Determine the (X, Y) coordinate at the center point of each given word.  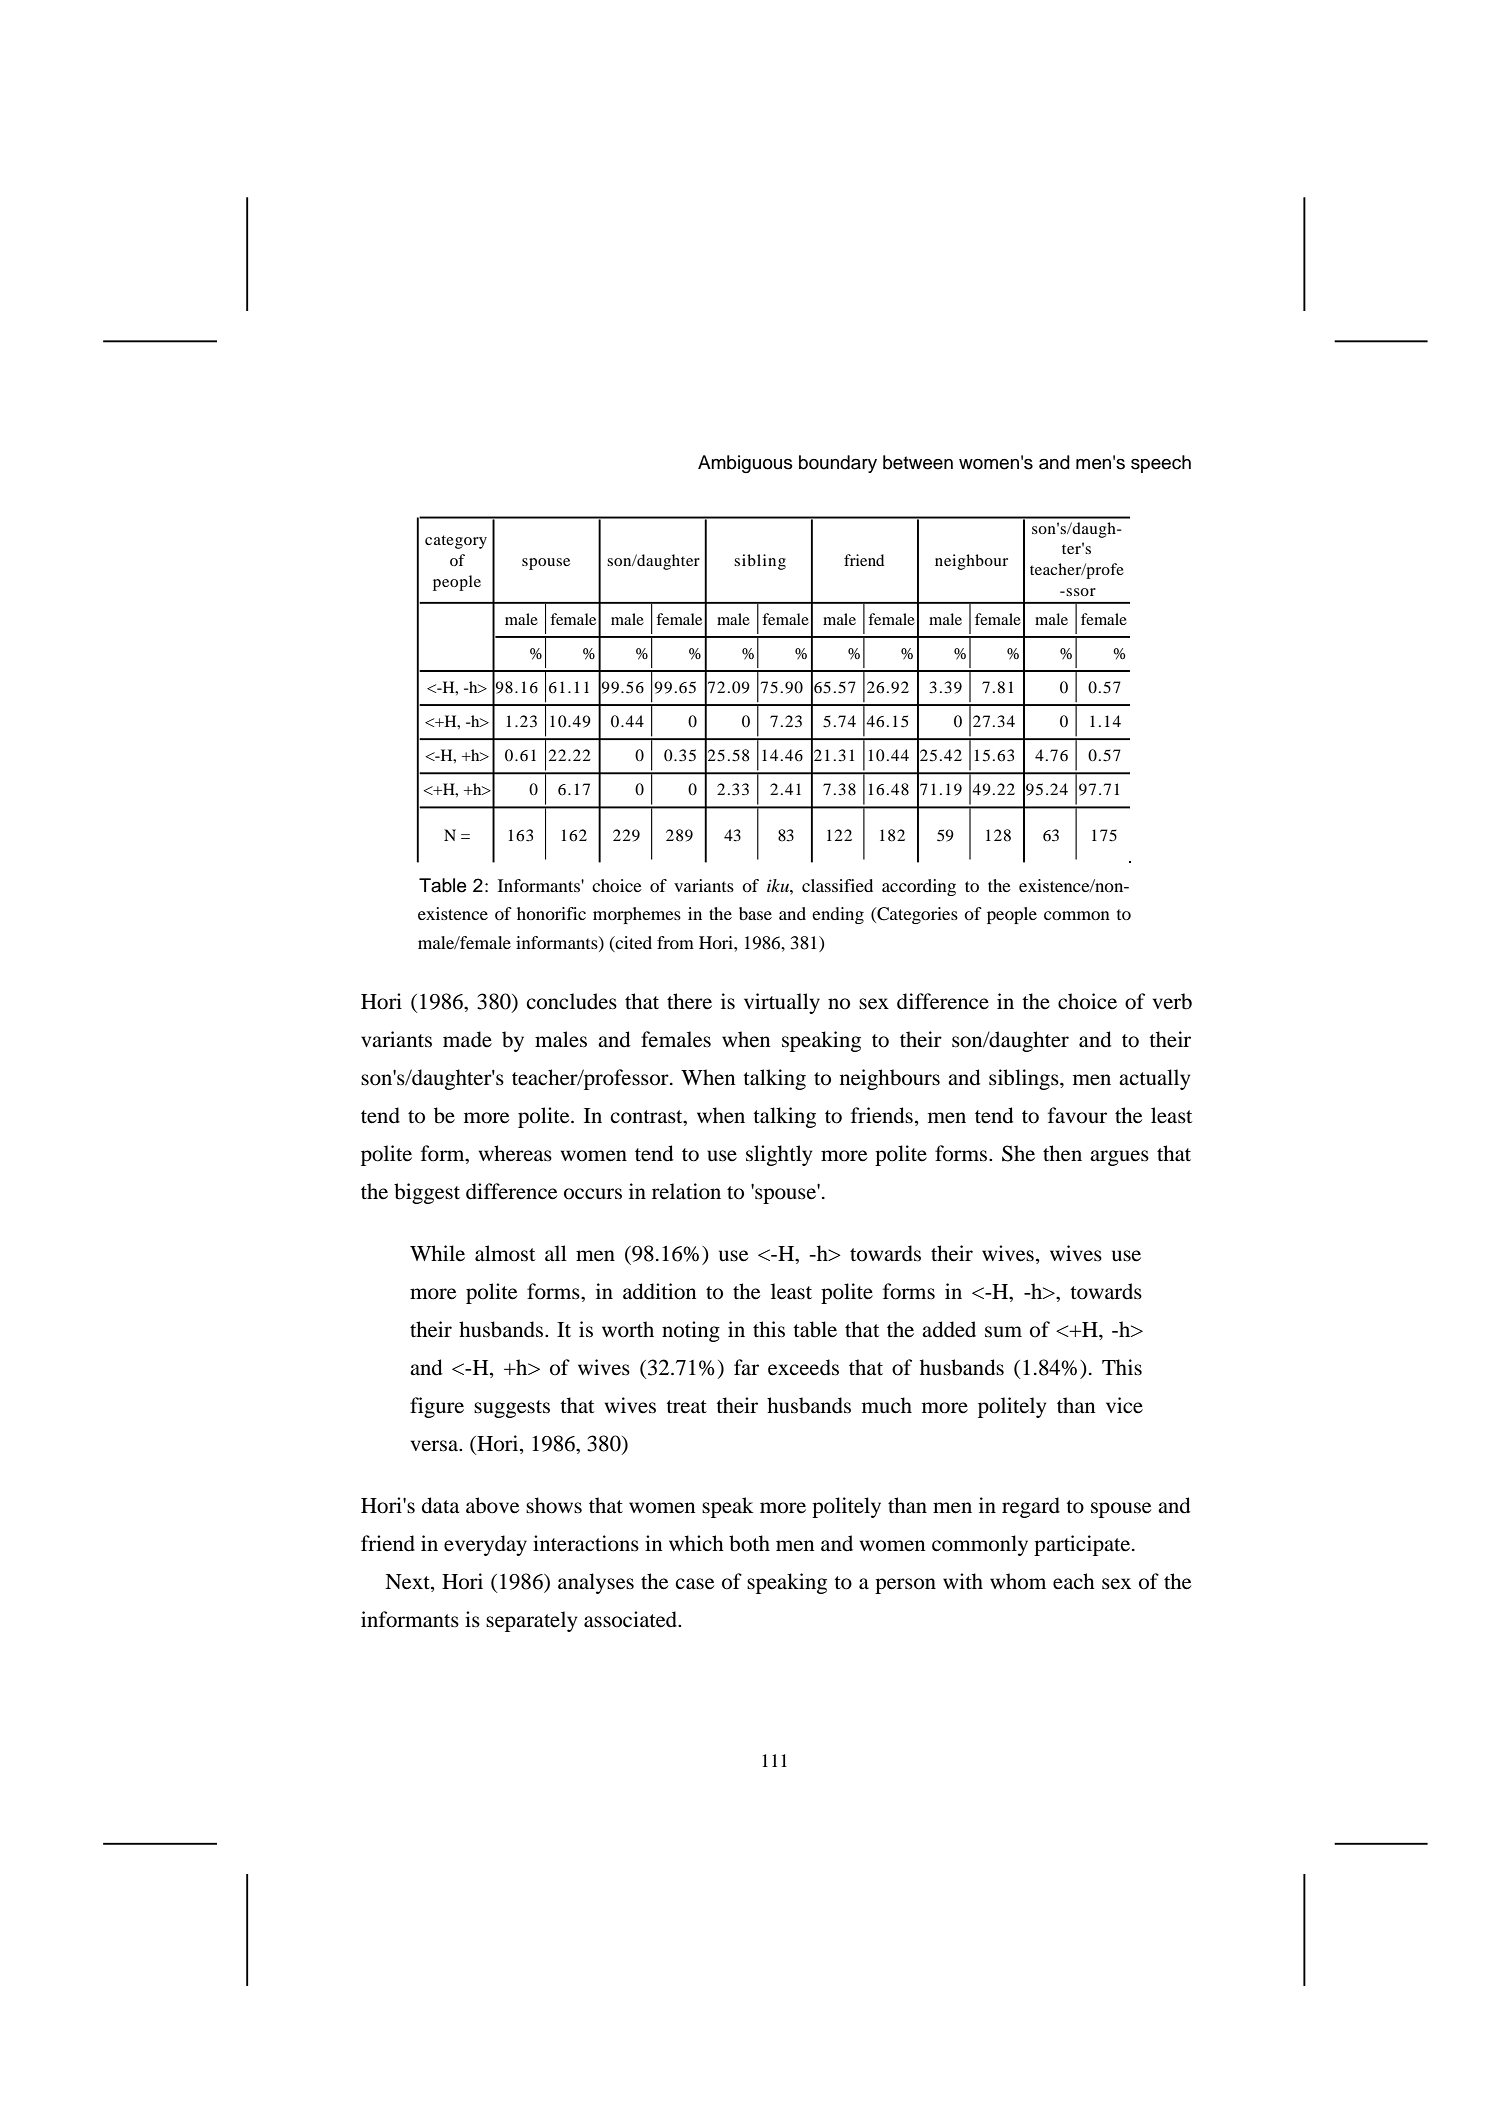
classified (837, 885)
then (1062, 1153)
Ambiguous (745, 464)
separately (531, 1621)
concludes (571, 1001)
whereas (515, 1153)
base (755, 913)
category (456, 542)
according (919, 887)
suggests (512, 1409)
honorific (551, 913)
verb (1172, 1001)
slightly (779, 1155)
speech (1161, 464)
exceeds (803, 1367)
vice (1124, 1405)
